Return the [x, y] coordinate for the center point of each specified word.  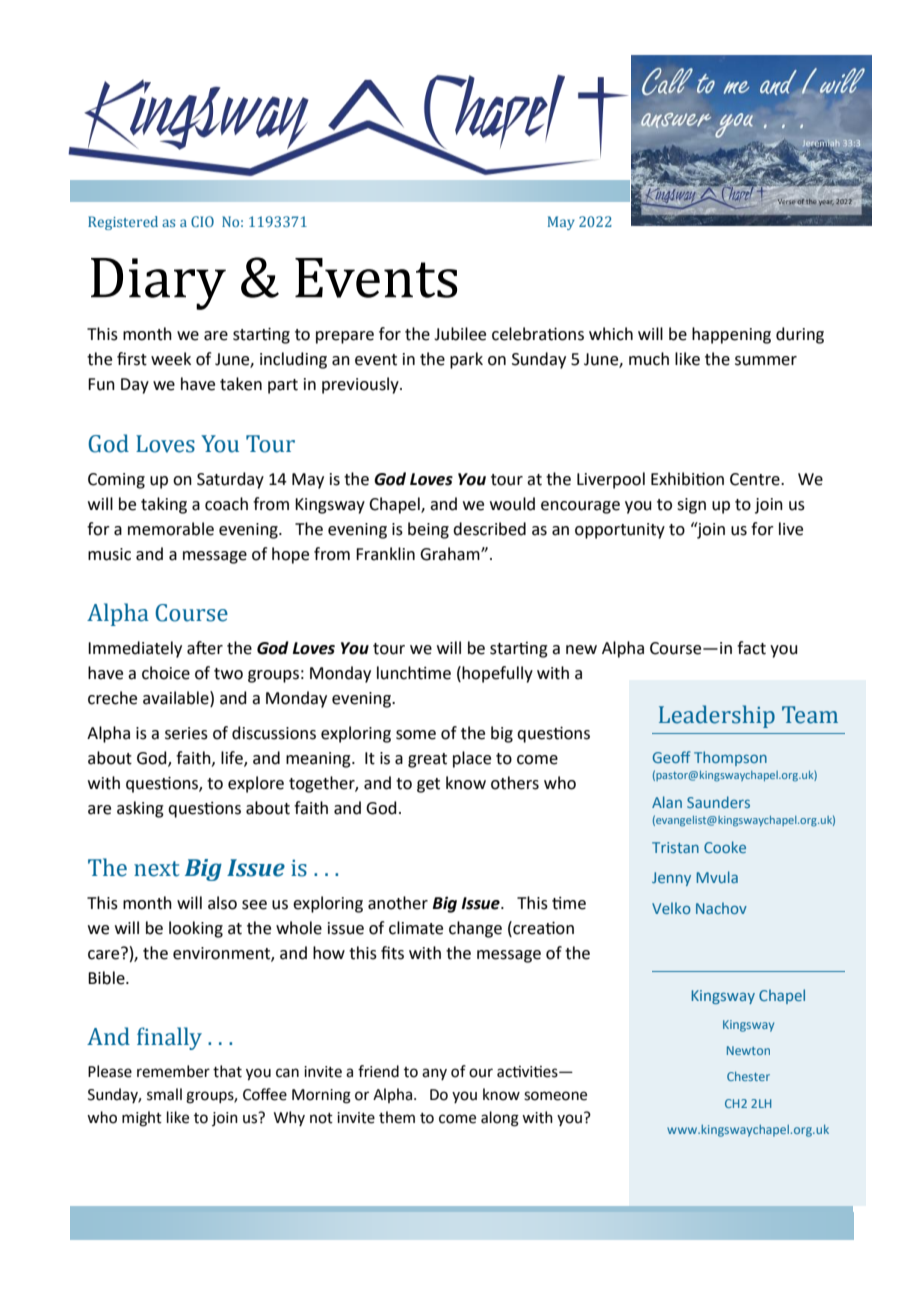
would [512, 504]
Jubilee [460, 334]
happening [731, 335]
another [398, 903]
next [157, 869]
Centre [756, 479]
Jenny [671, 879]
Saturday [230, 480]
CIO [202, 221]
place [472, 759]
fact [751, 648]
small [164, 1094]
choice [166, 673]
